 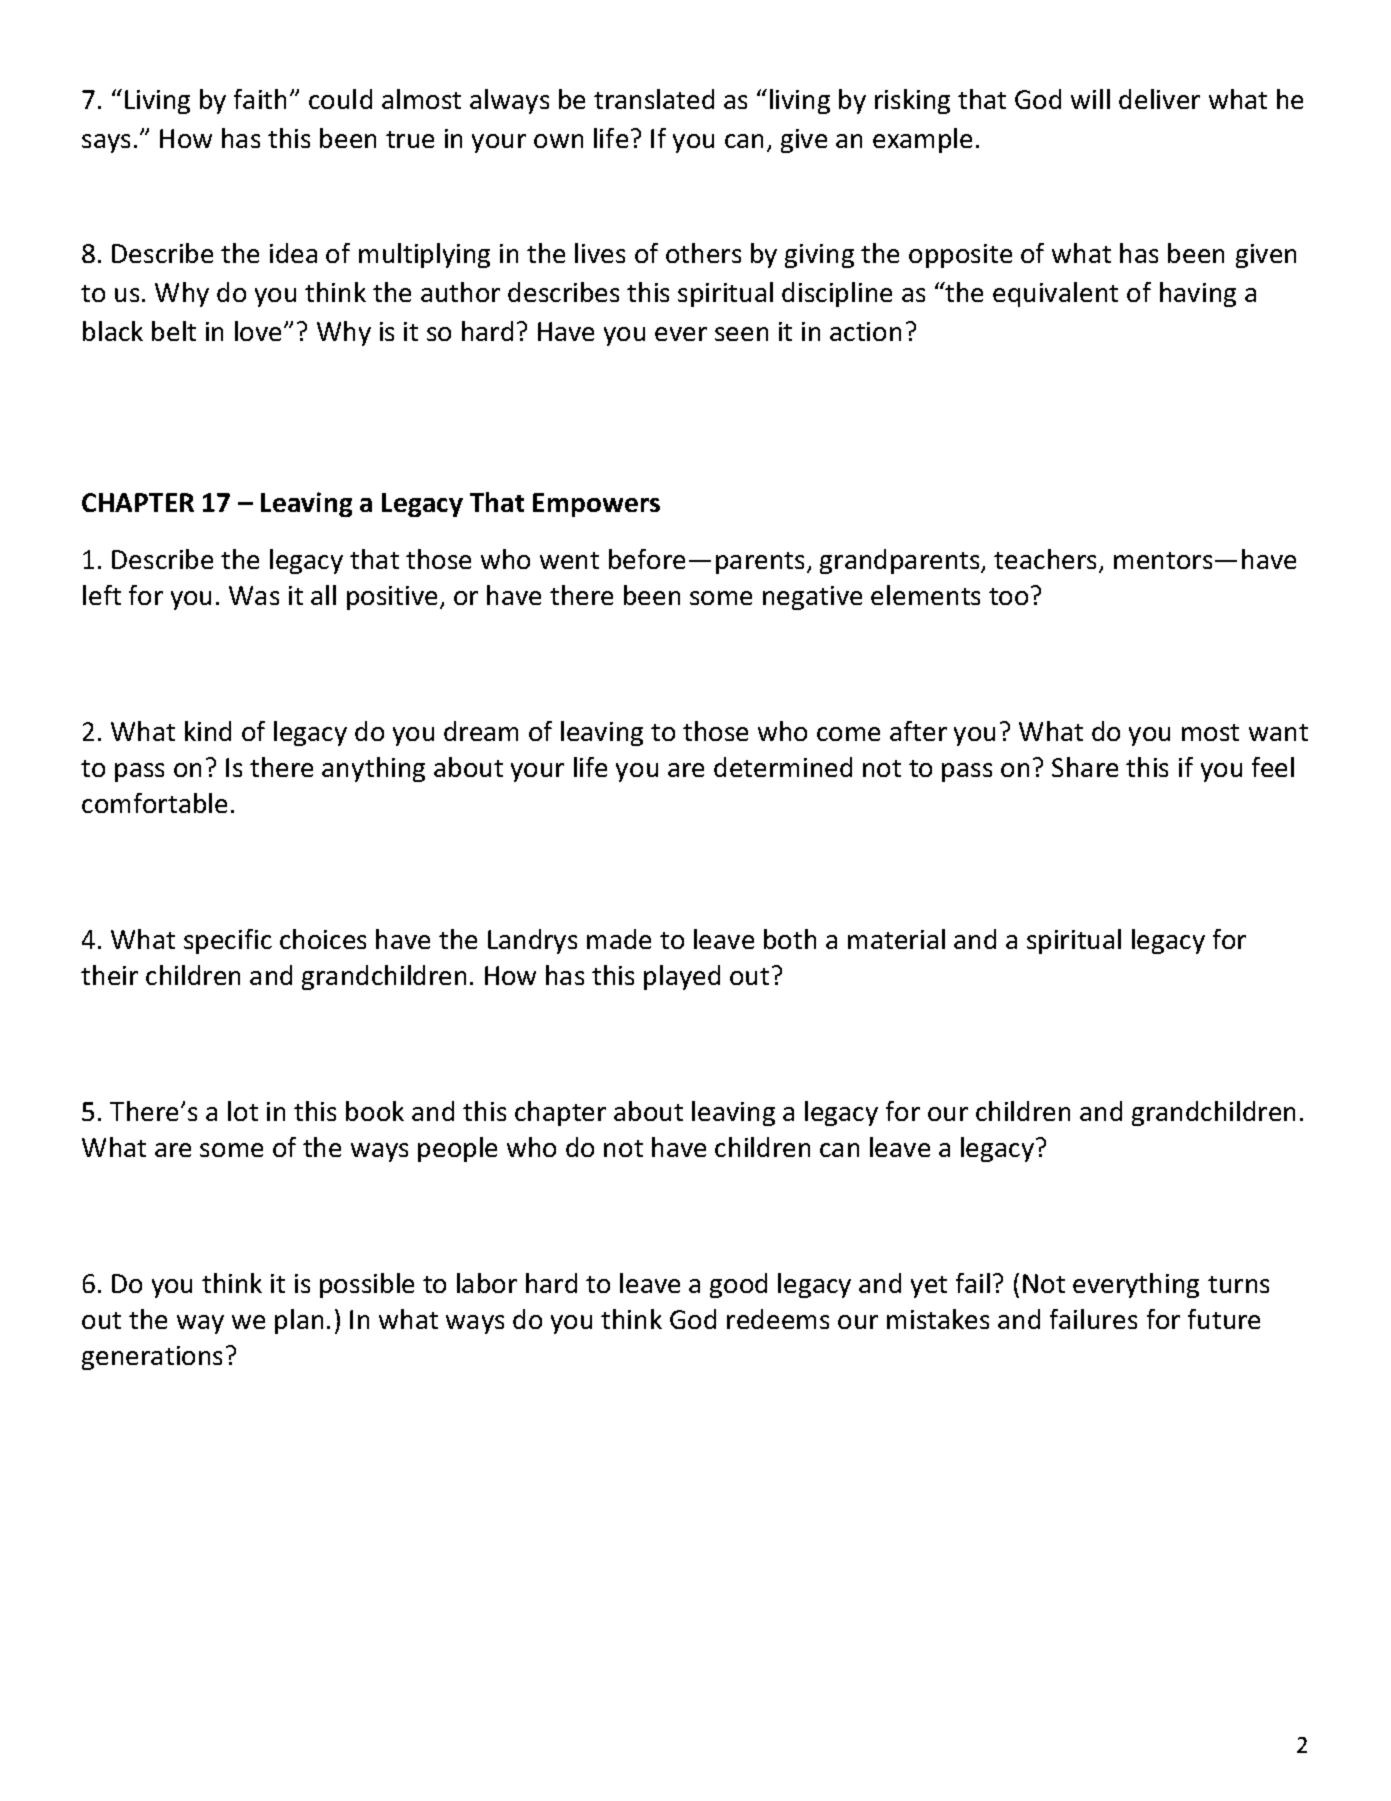 I want to click on plan, so click(x=299, y=1321).
